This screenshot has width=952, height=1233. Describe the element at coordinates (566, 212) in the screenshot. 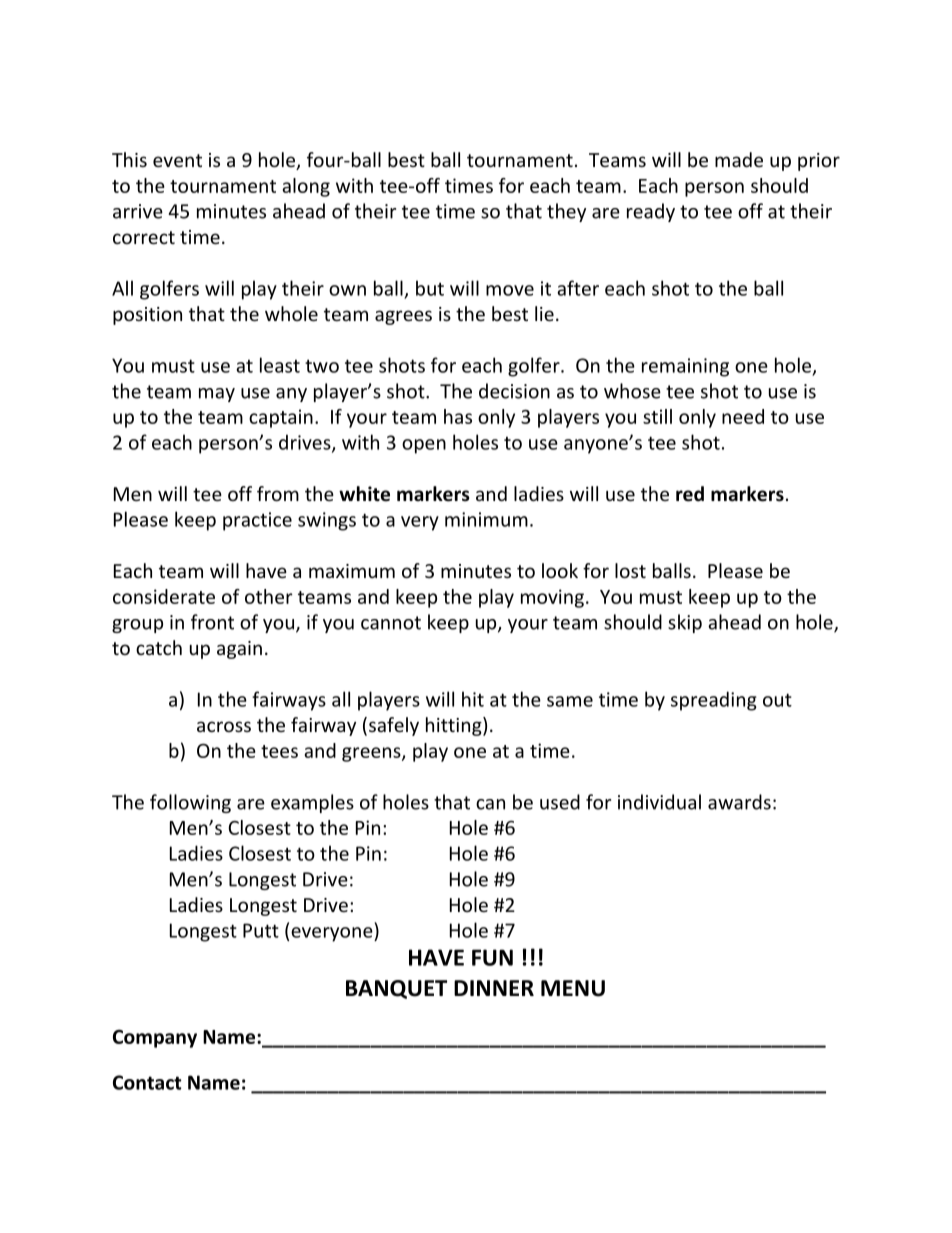

I see `they` at that location.
